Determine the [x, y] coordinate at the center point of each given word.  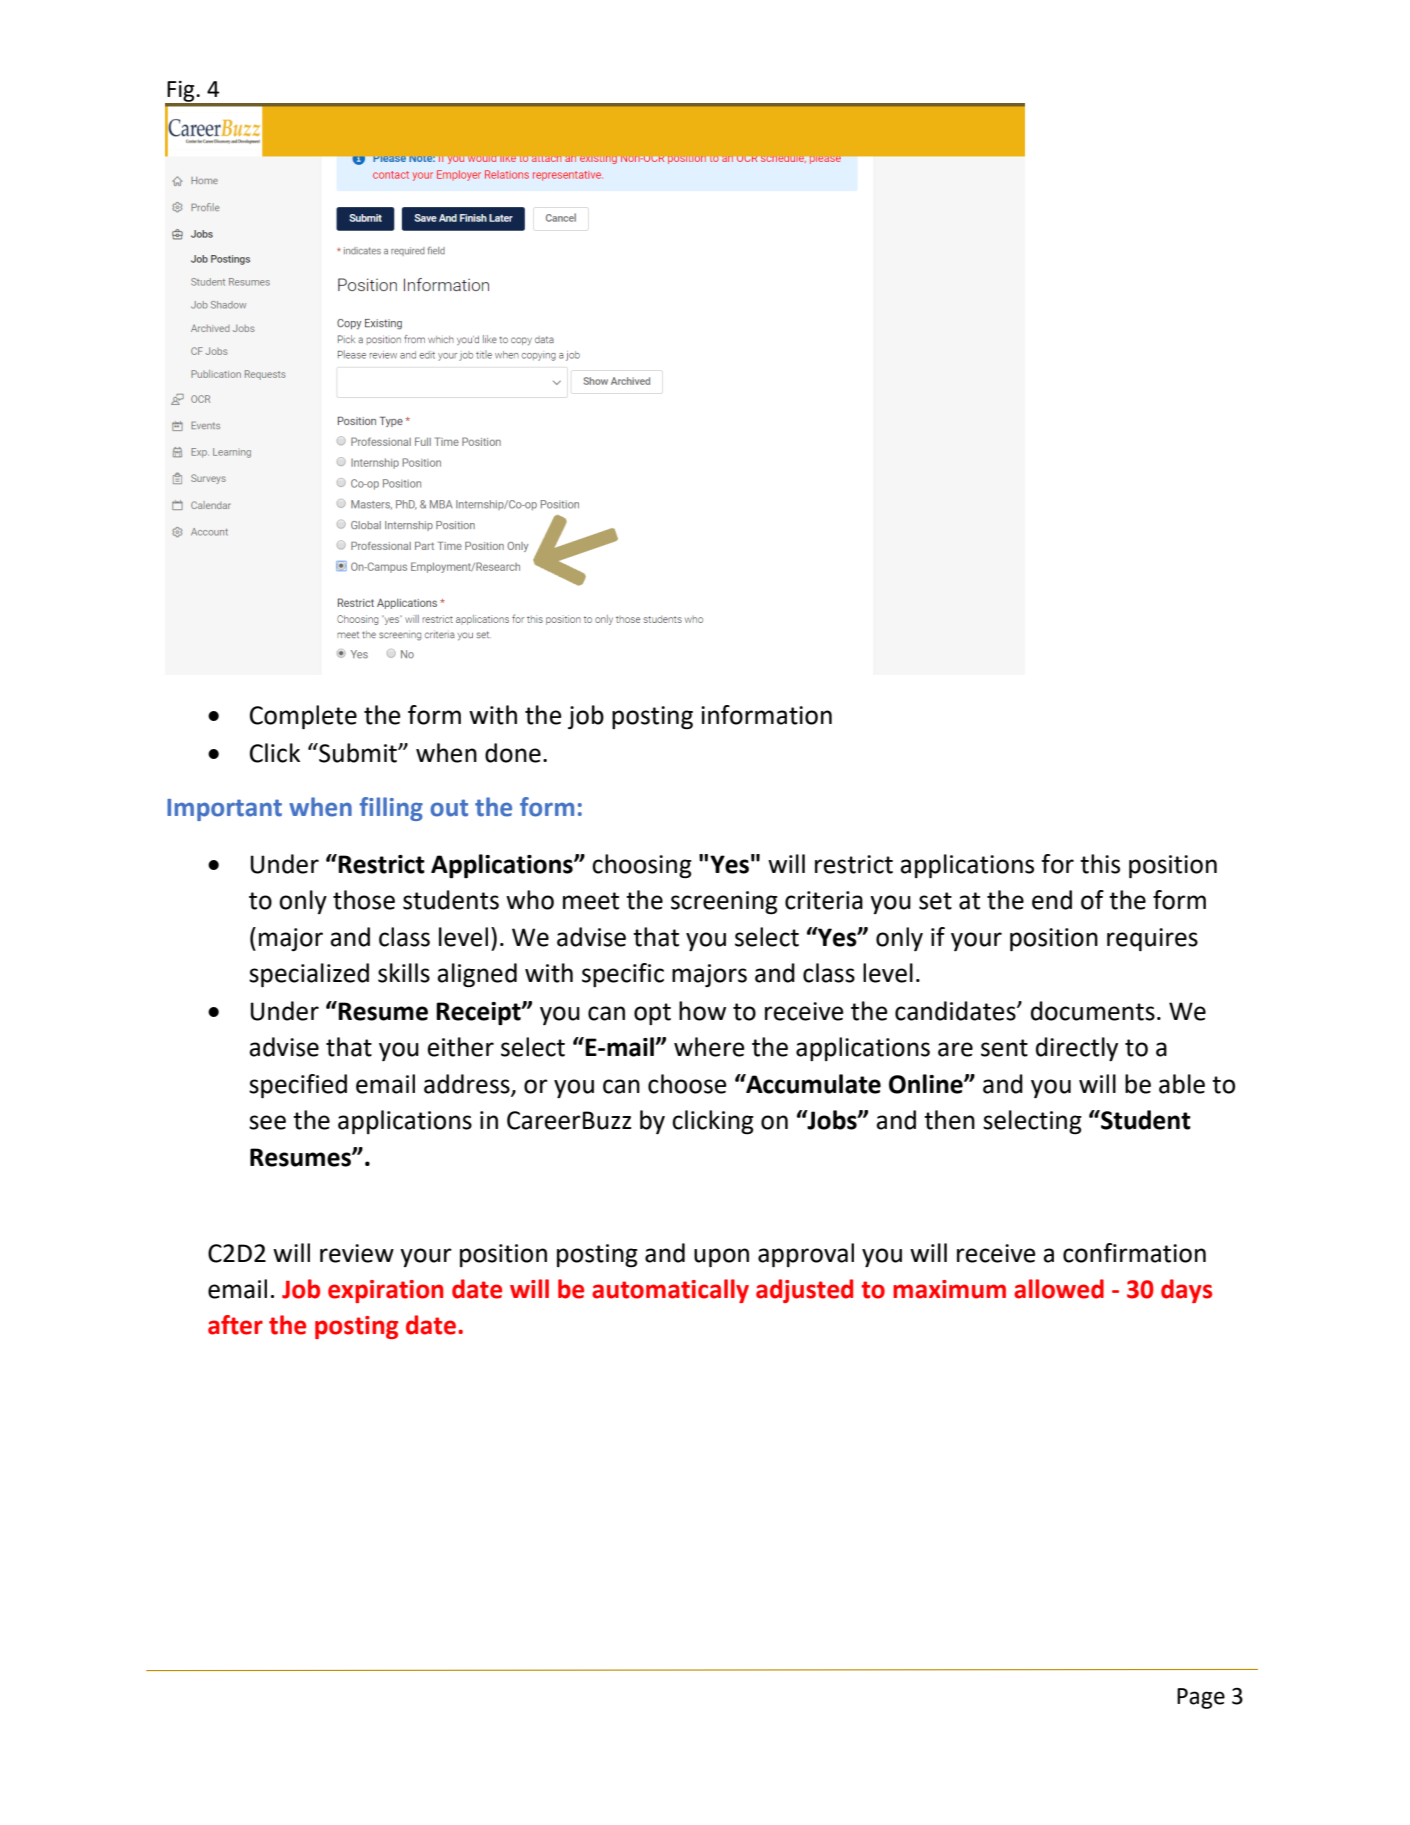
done [513, 753]
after [235, 1325]
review [357, 1253]
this [1100, 864]
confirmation [1134, 1253]
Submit [358, 753]
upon [721, 1257]
